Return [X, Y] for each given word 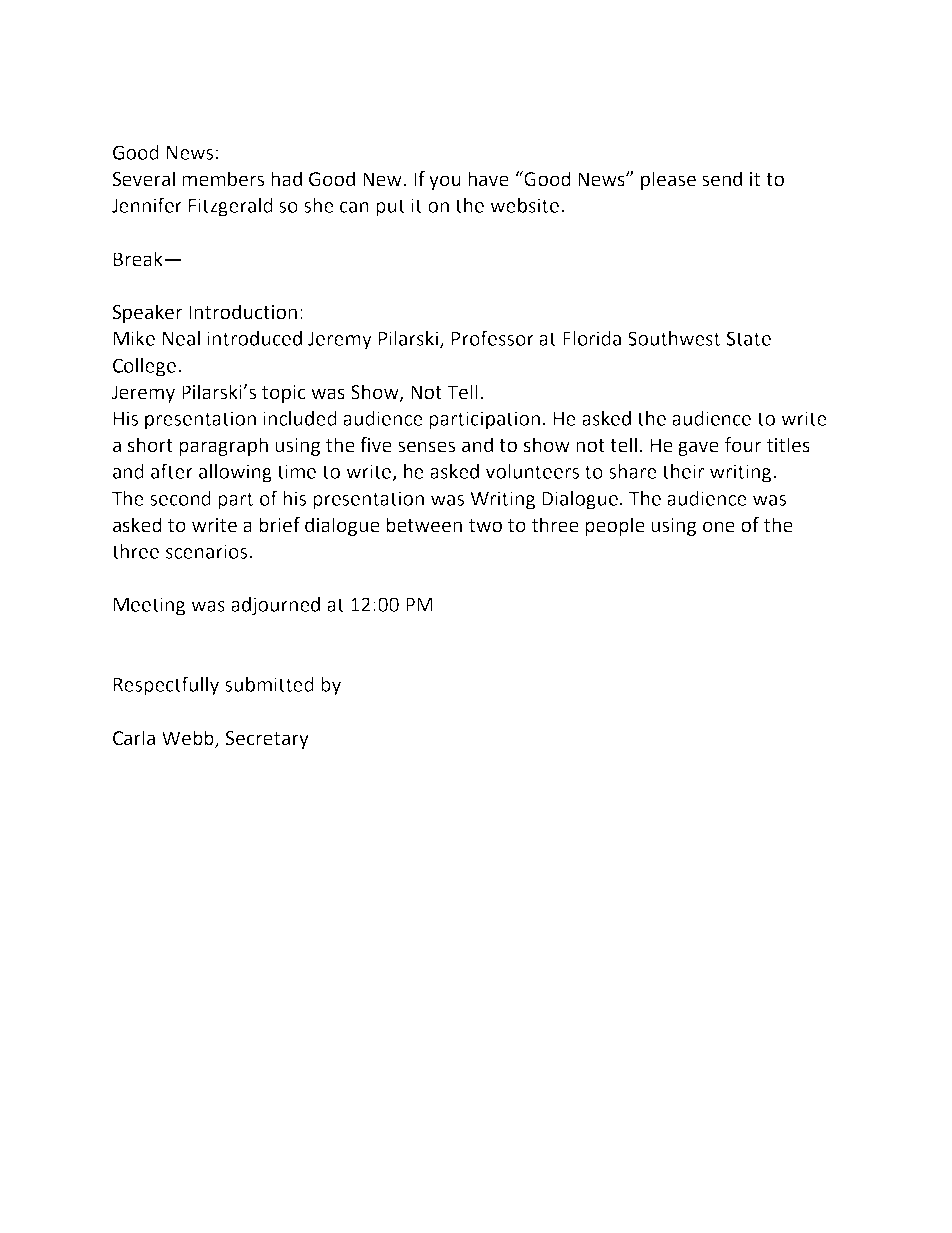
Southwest [674, 338]
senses [426, 447]
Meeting [149, 606]
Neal [181, 338]
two [485, 526]
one [719, 527]
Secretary [267, 740]
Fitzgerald [231, 207]
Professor [493, 338]
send [722, 179]
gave [698, 448]
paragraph [223, 446]
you [445, 182]
